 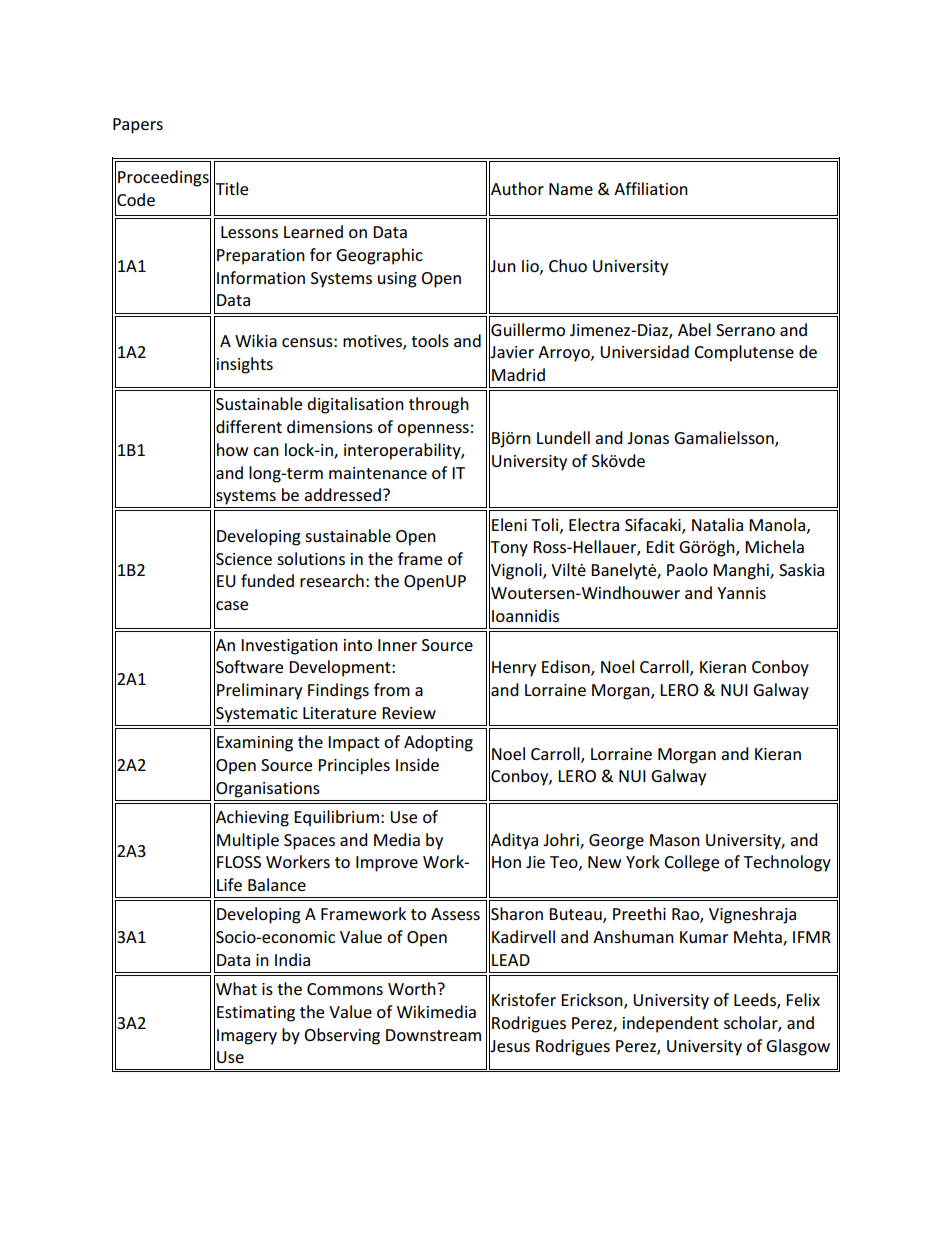 What do you see at coordinates (417, 764) in the screenshot?
I see `Inside` at bounding box center [417, 764].
